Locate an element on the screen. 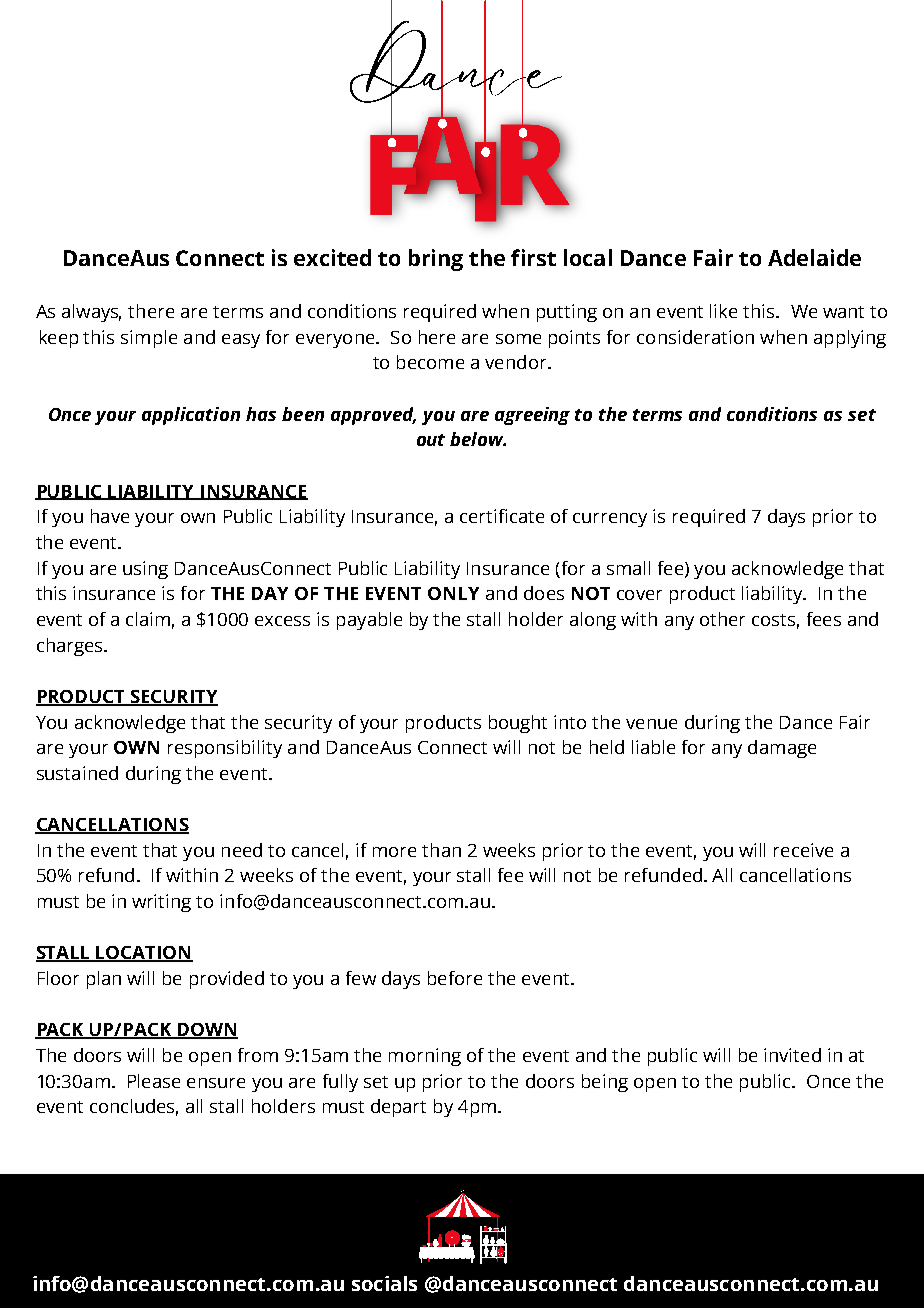 This screenshot has height=1308, width=924. concludes is located at coordinates (134, 1107).
